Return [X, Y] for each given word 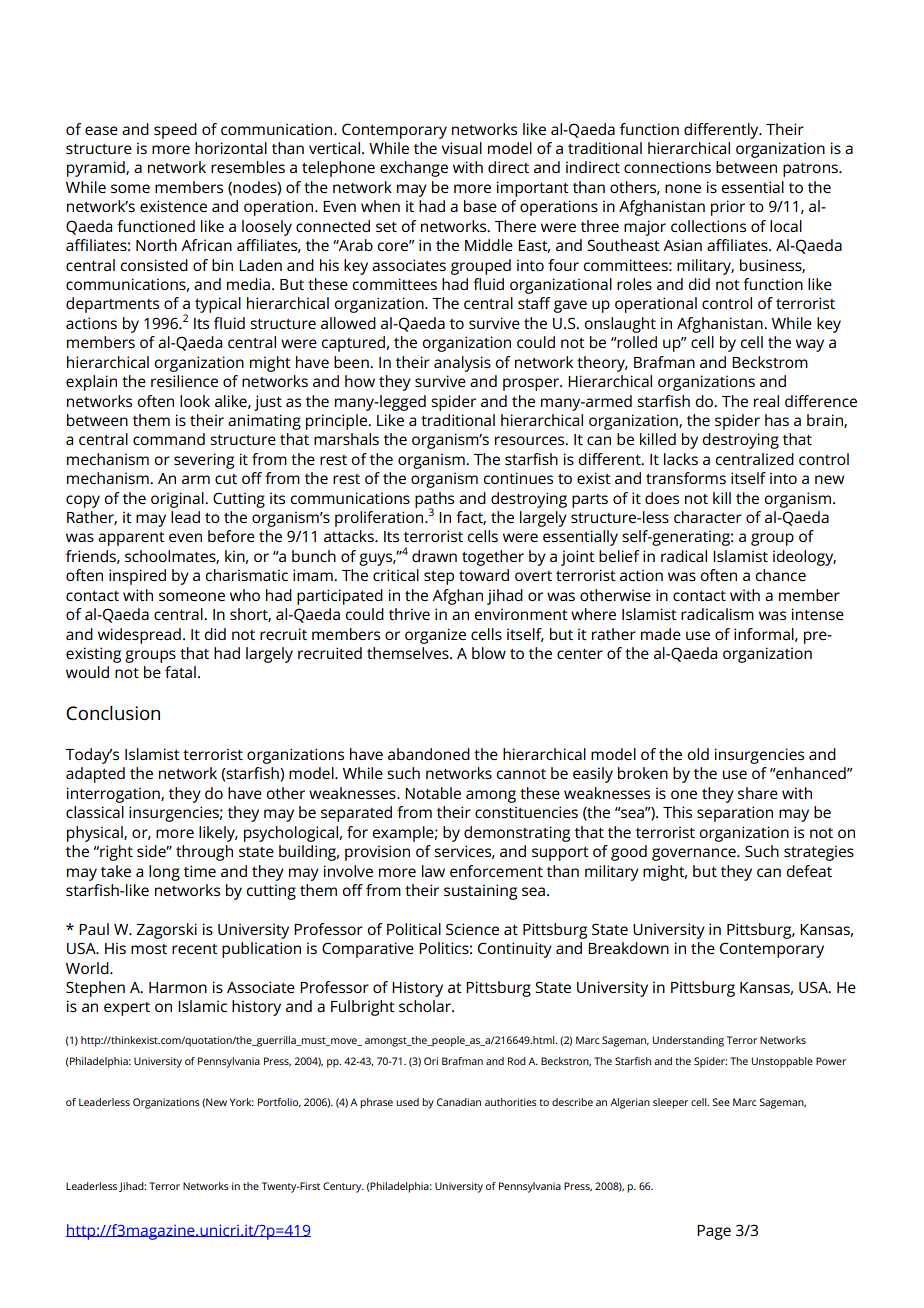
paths [434, 501]
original [178, 500]
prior [728, 208]
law [433, 871]
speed [175, 131]
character [708, 517]
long [164, 873]
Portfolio [279, 1103]
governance [695, 854]
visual [462, 148]
